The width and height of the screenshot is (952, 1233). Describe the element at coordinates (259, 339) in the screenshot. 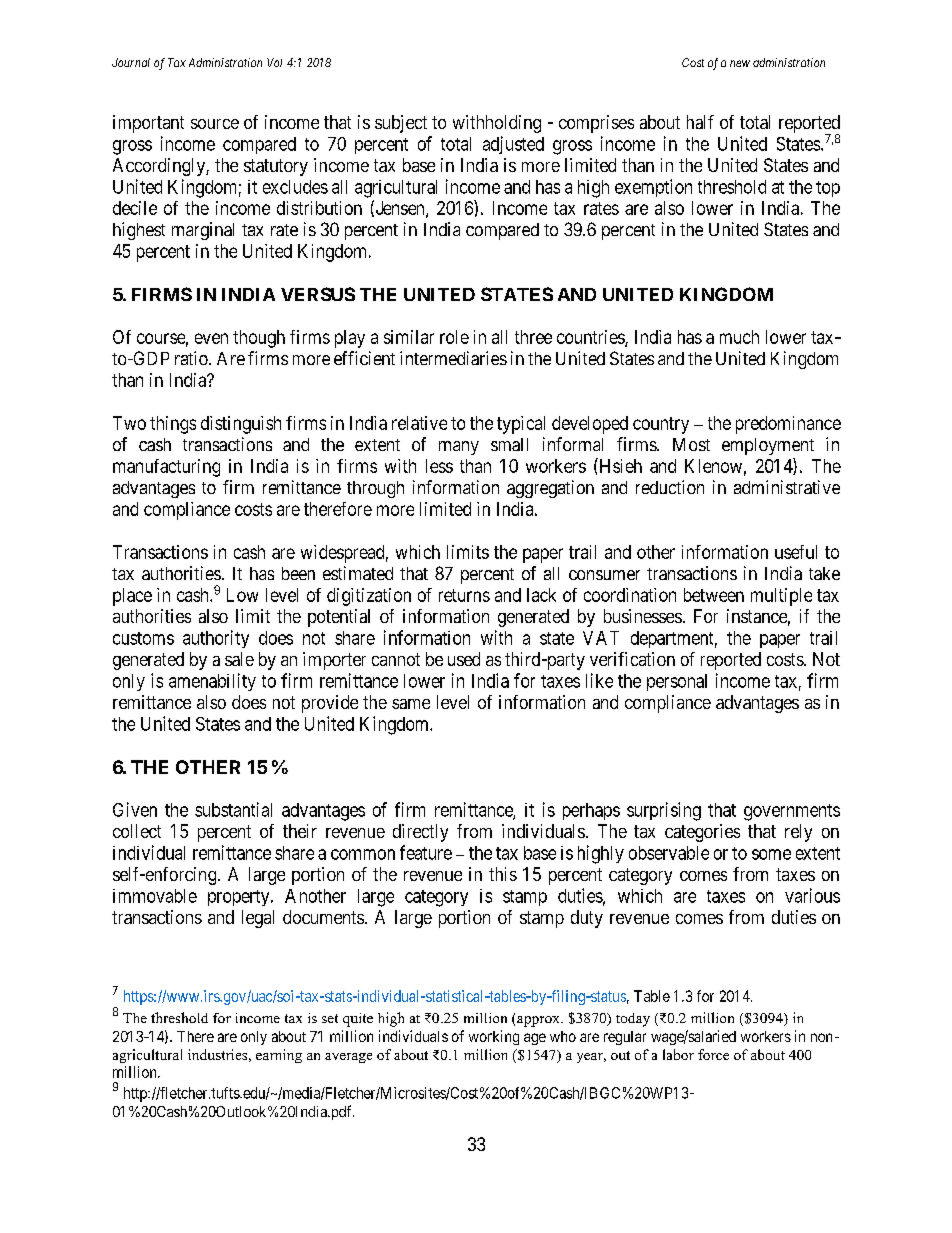

I see `though` at that location.
